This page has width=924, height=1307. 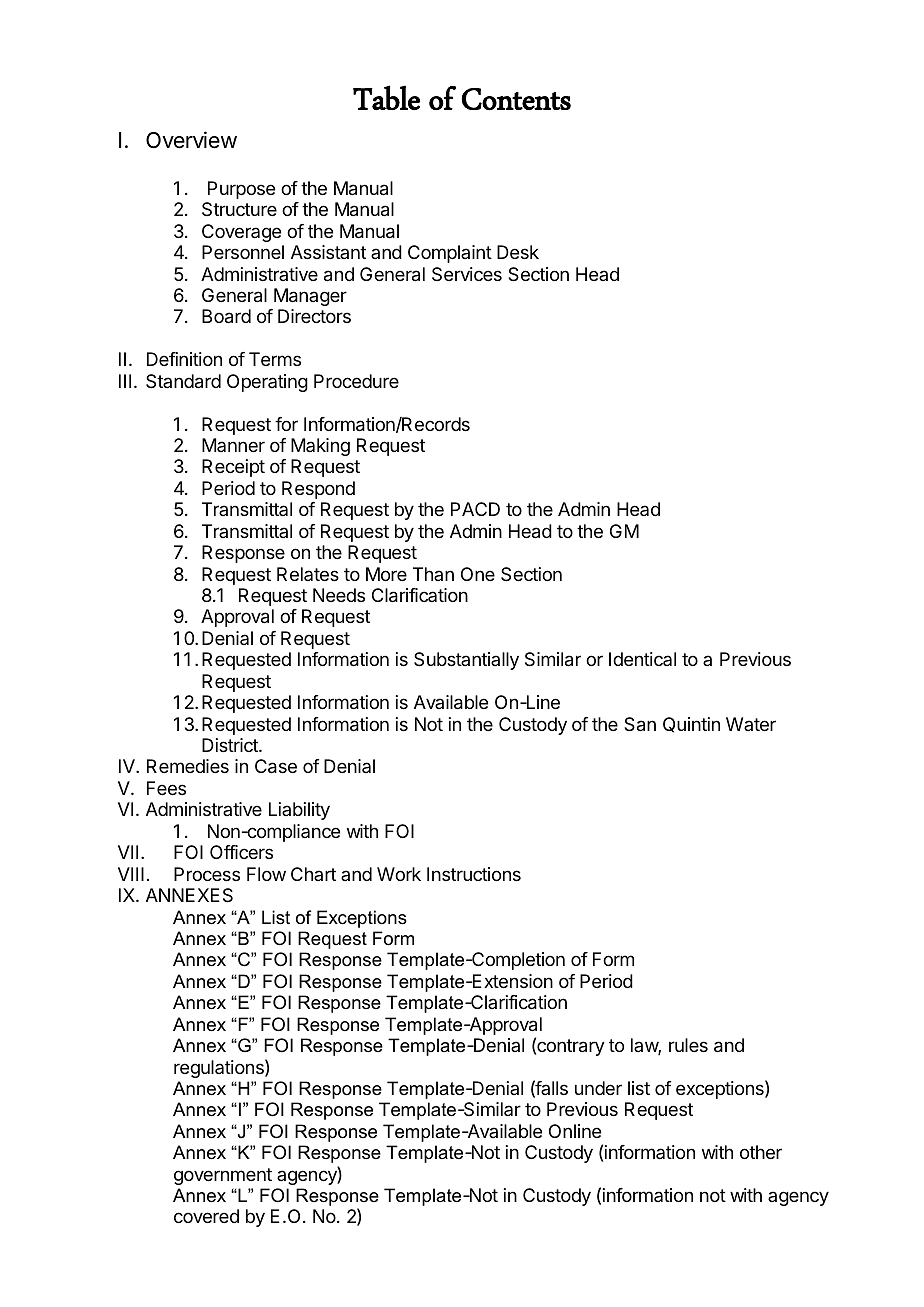 What do you see at coordinates (642, 659) in the page?
I see `Identical` at bounding box center [642, 659].
